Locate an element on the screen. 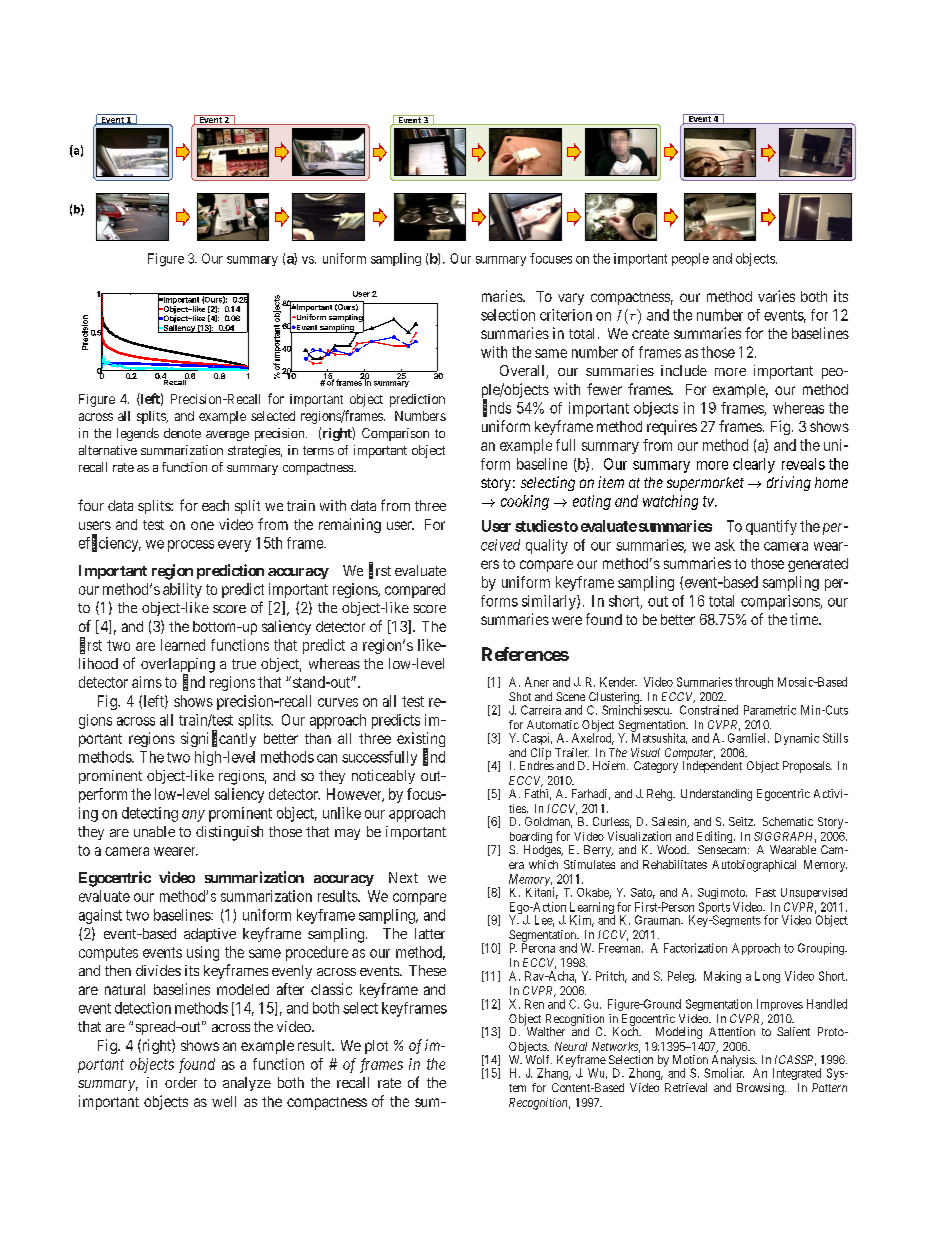  vary is located at coordinates (571, 299).
